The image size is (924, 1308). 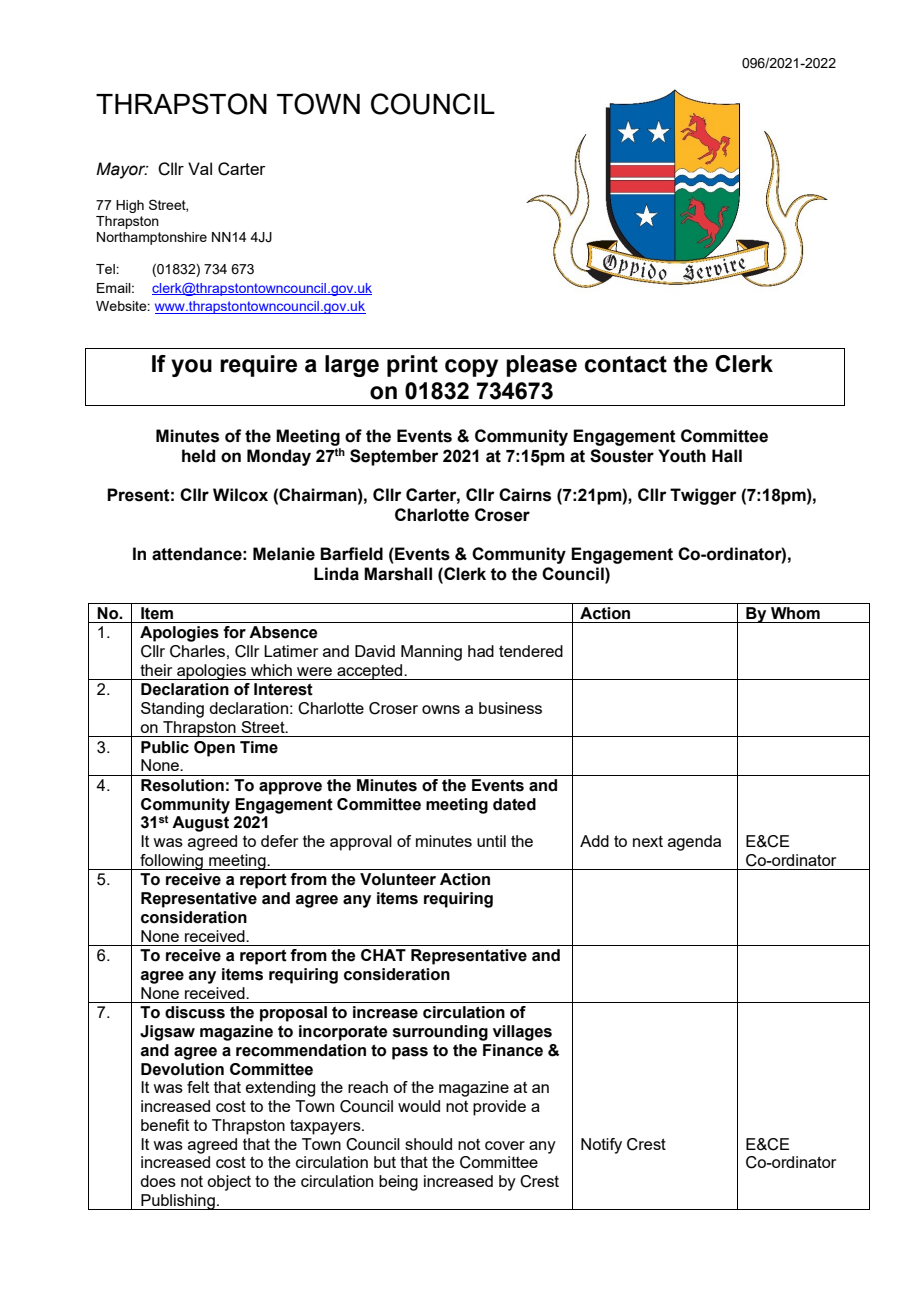 What do you see at coordinates (130, 206) in the screenshot?
I see `High` at bounding box center [130, 206].
